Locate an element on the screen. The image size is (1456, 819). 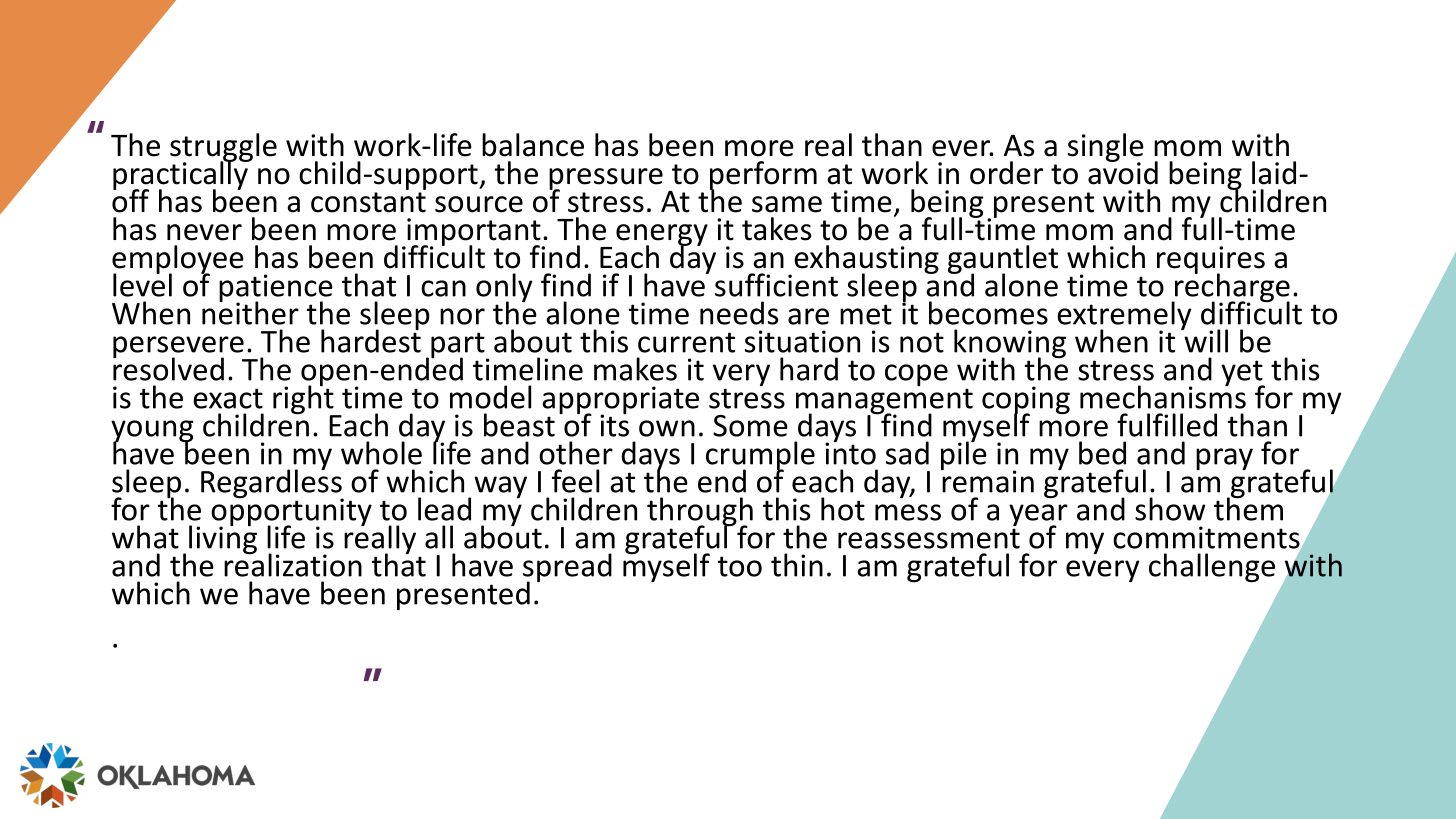
appropriate is located at coordinates (620, 401).
